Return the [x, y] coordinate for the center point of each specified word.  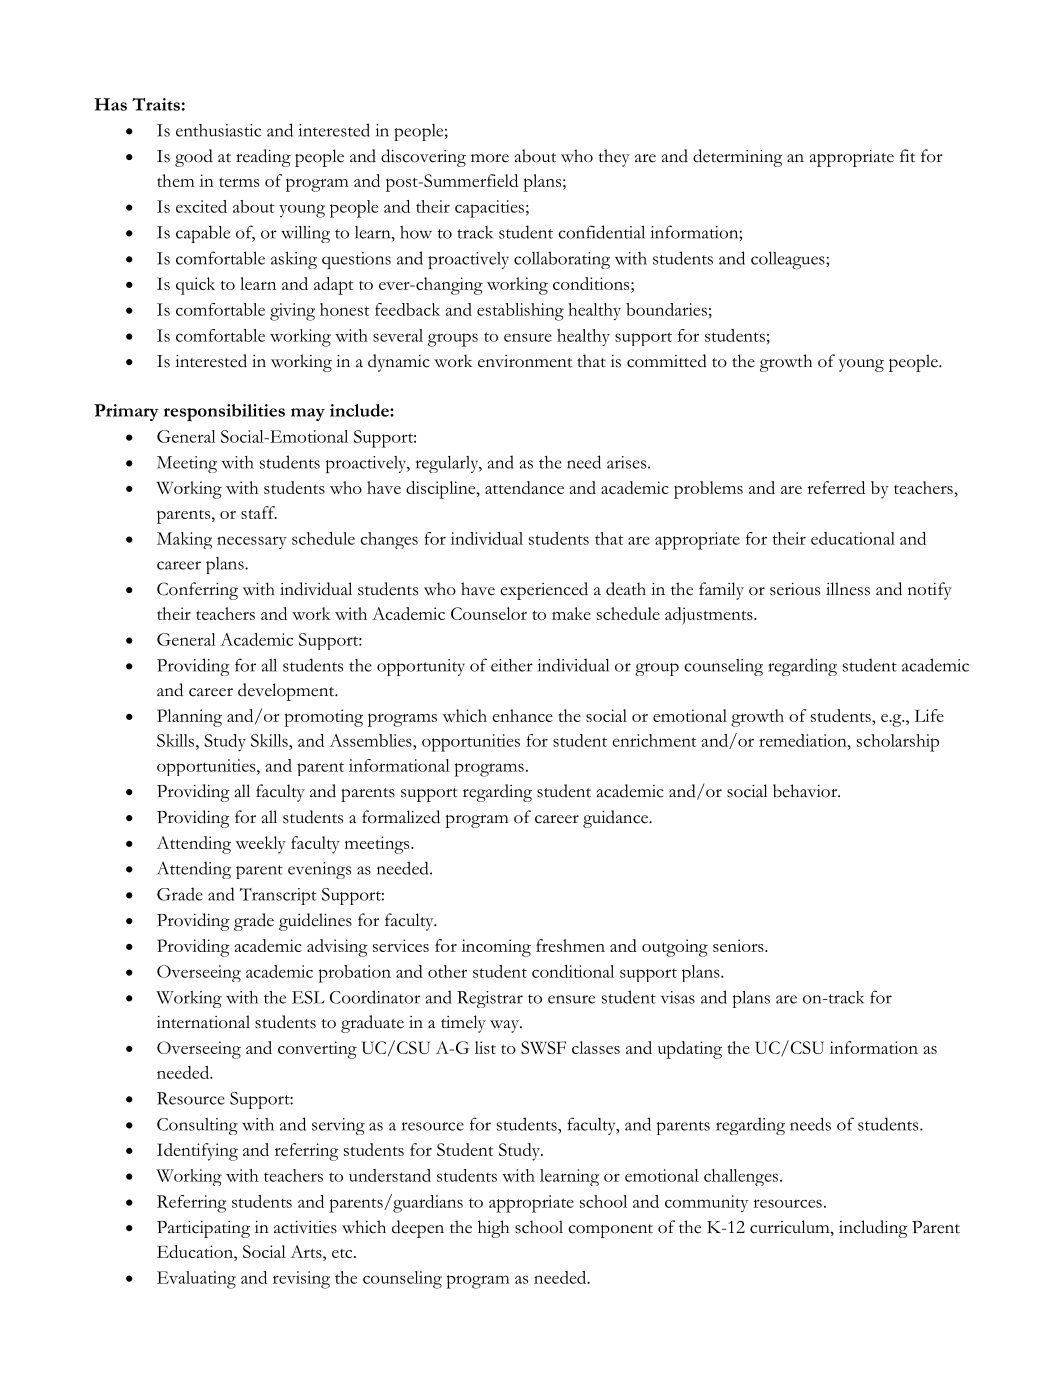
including [873, 1229]
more [490, 158]
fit [907, 155]
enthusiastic [218, 130]
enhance [522, 715]
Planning [189, 718]
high [493, 1229]
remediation [804, 740]
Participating [203, 1229]
